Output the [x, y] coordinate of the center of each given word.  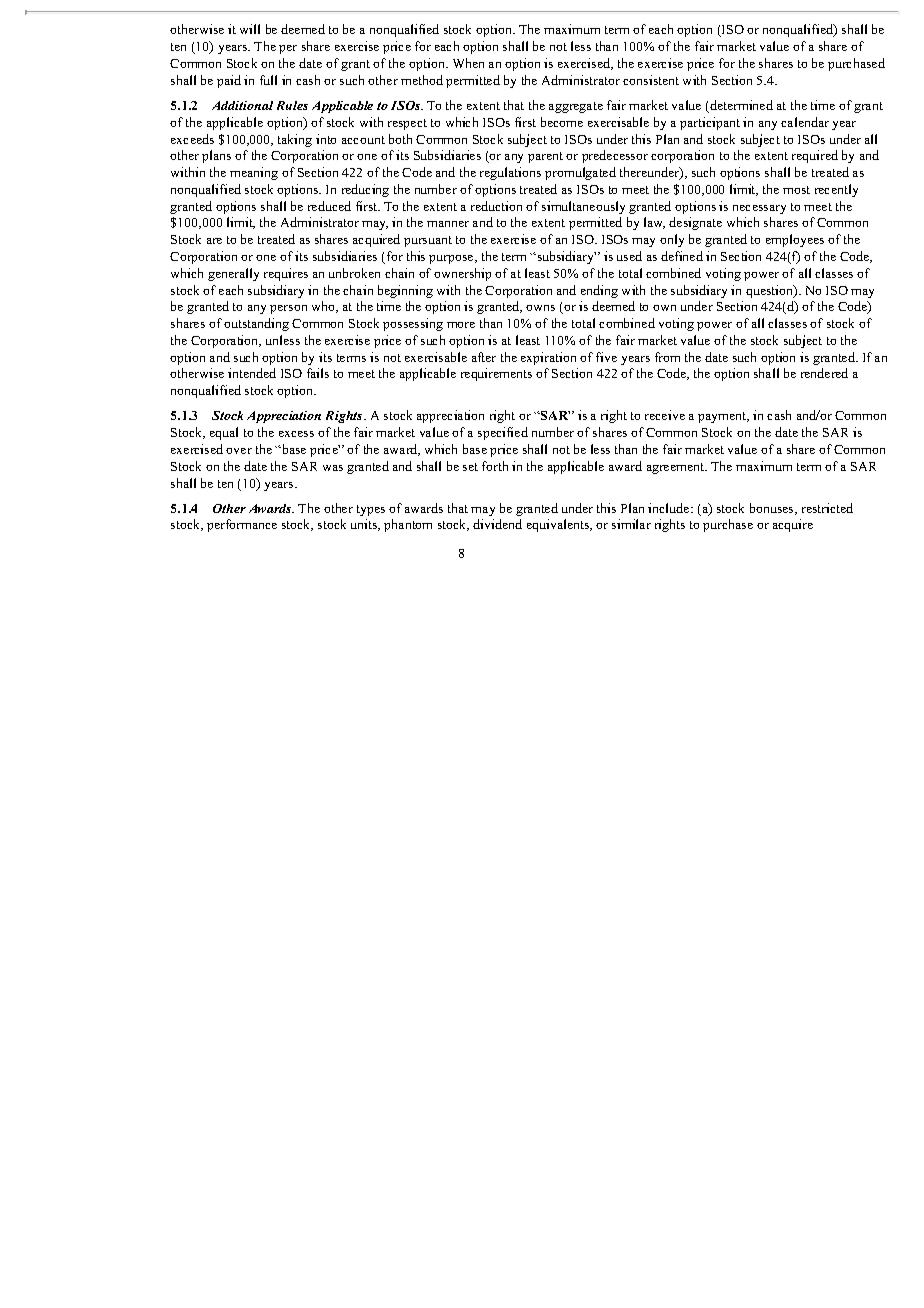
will [250, 29]
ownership [462, 274]
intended [252, 373]
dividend [497, 524]
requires [286, 274]
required [815, 156]
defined [682, 256]
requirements [496, 374]
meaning [254, 173]
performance [242, 525]
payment [723, 417]
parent [545, 157]
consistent [651, 80]
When [468, 63]
